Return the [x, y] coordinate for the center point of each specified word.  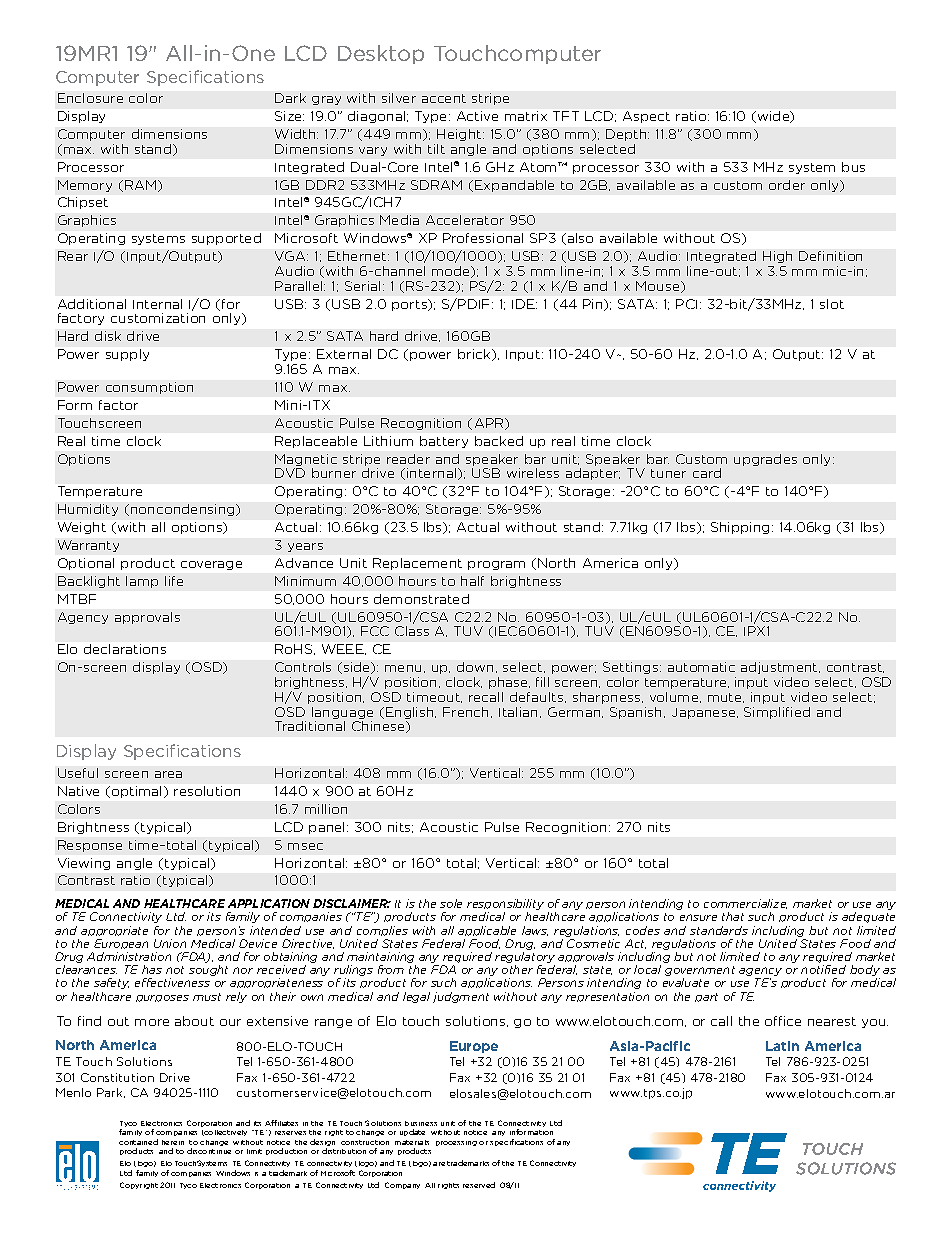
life [174, 581]
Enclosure [90, 98]
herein [173, 1142]
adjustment [780, 668]
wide [773, 117]
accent [444, 98]
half [472, 581]
